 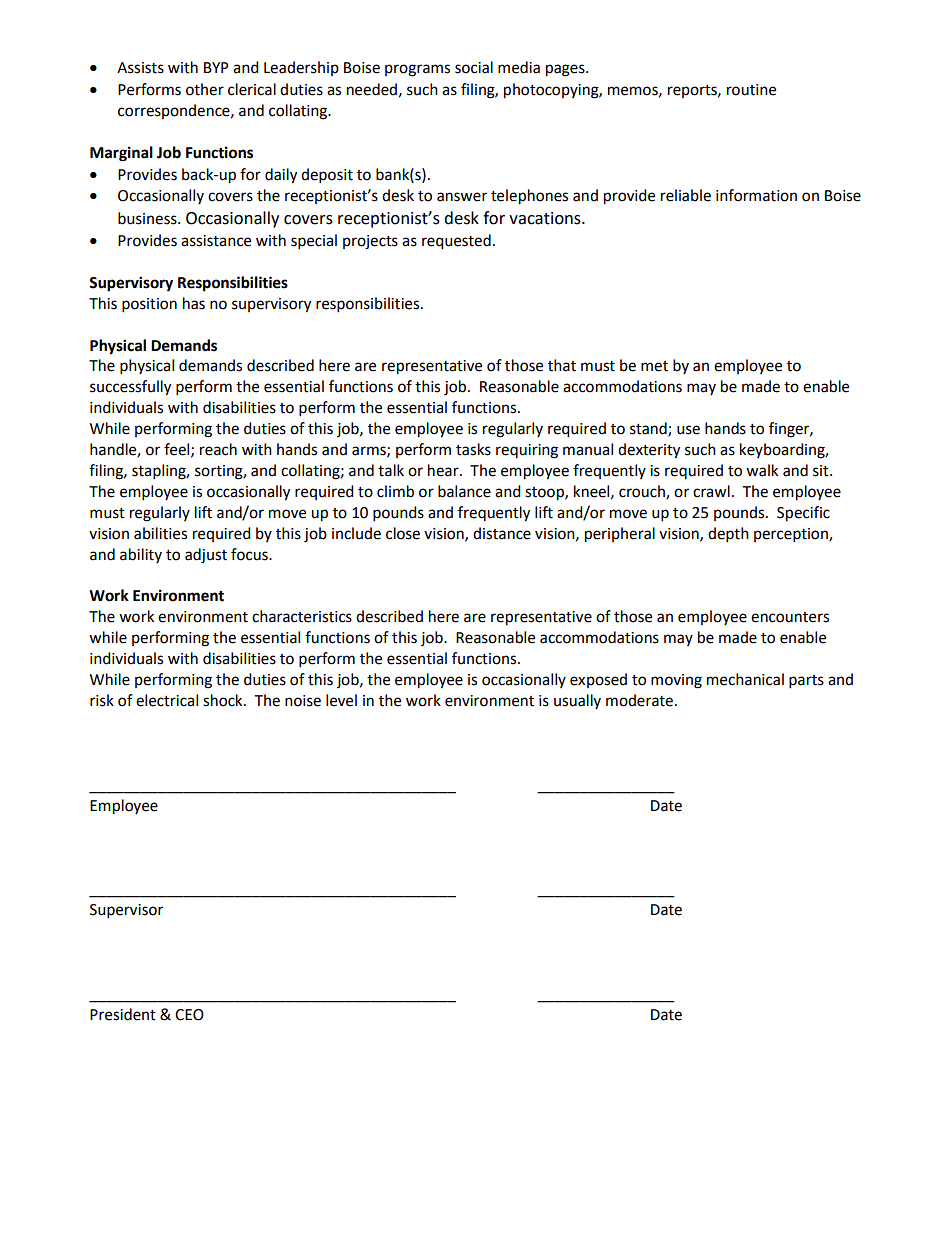 What do you see at coordinates (728, 535) in the screenshot?
I see `depth` at bounding box center [728, 535].
